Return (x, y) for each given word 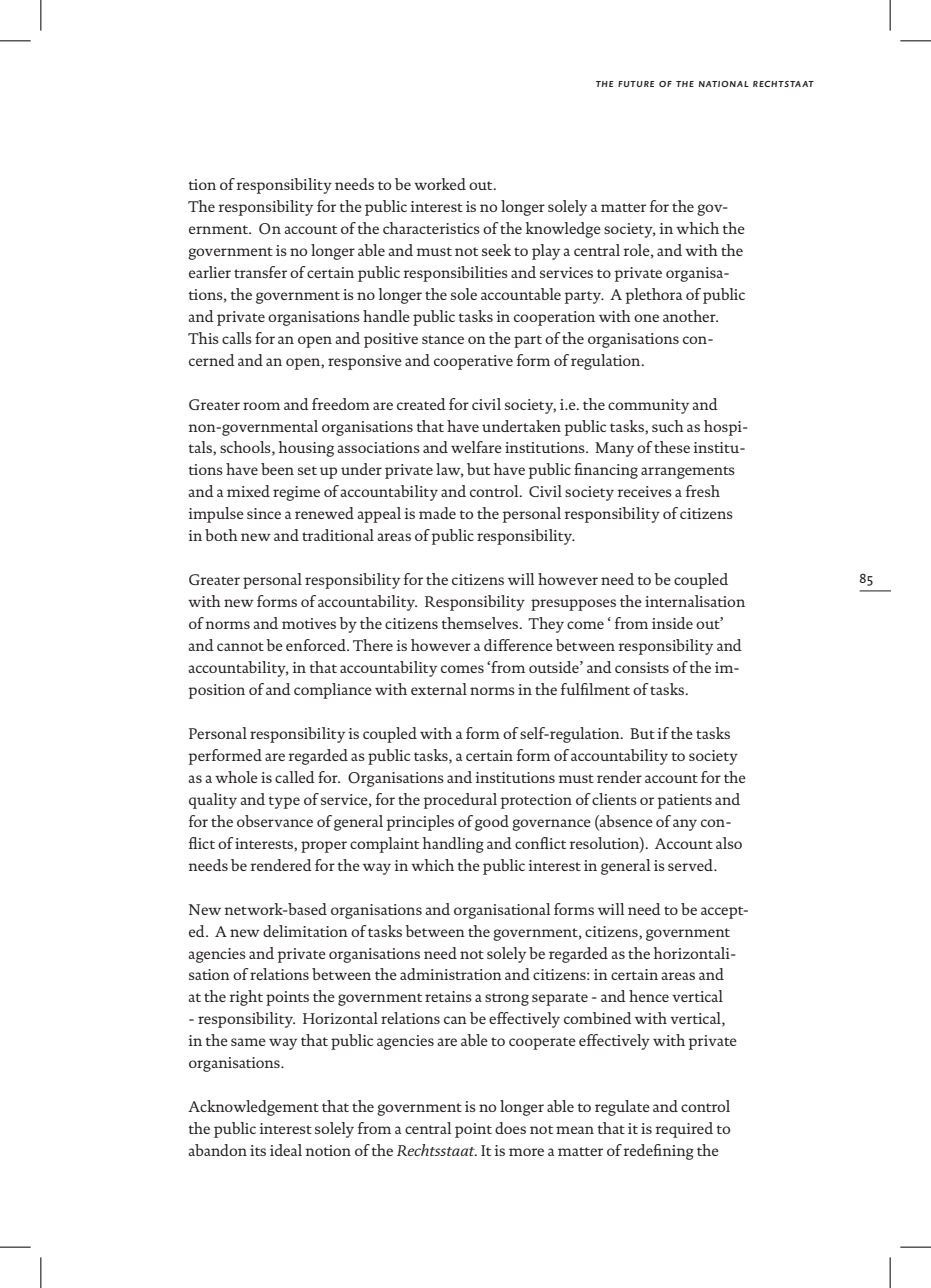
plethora (654, 296)
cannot (240, 646)
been (277, 469)
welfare (476, 447)
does (510, 1128)
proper (324, 847)
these (672, 447)
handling (453, 845)
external (439, 689)
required (684, 1130)
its (258, 1150)
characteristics (431, 228)
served (691, 865)
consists (642, 667)
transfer (260, 272)
